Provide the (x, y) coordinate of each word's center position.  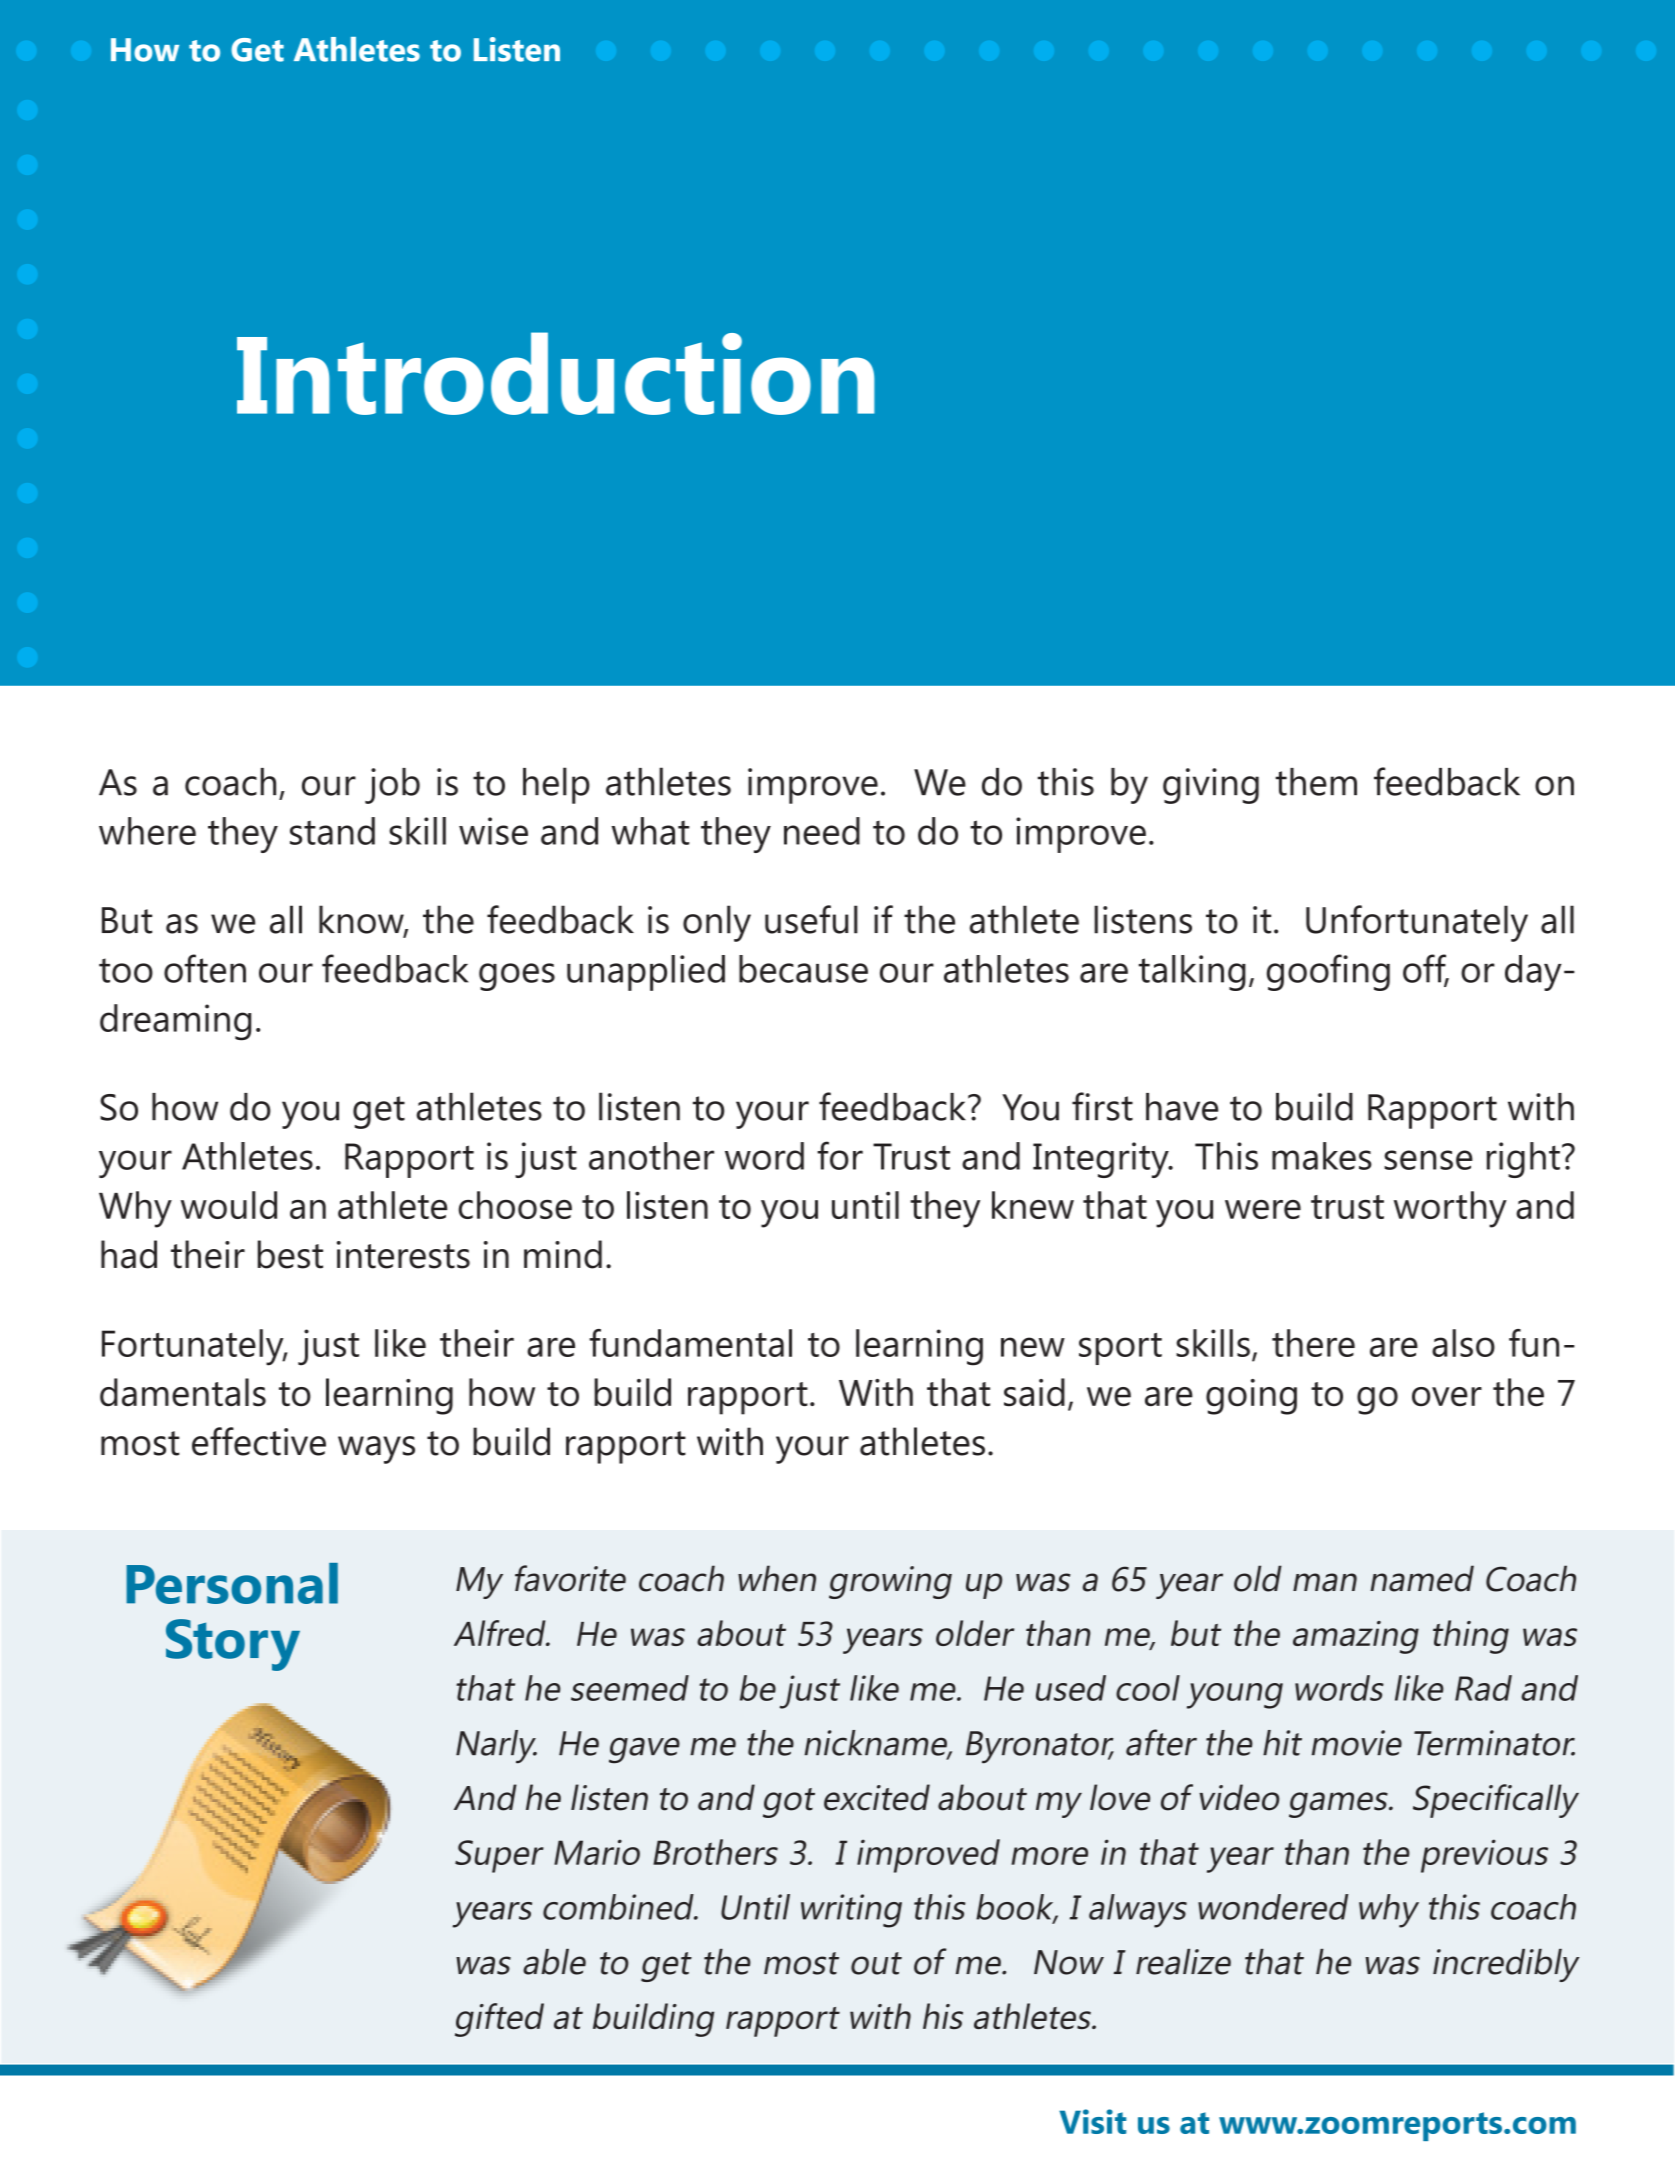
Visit (1092, 2121)
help (556, 785)
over (1447, 1397)
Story (233, 1645)
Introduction (556, 373)
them (1316, 782)
